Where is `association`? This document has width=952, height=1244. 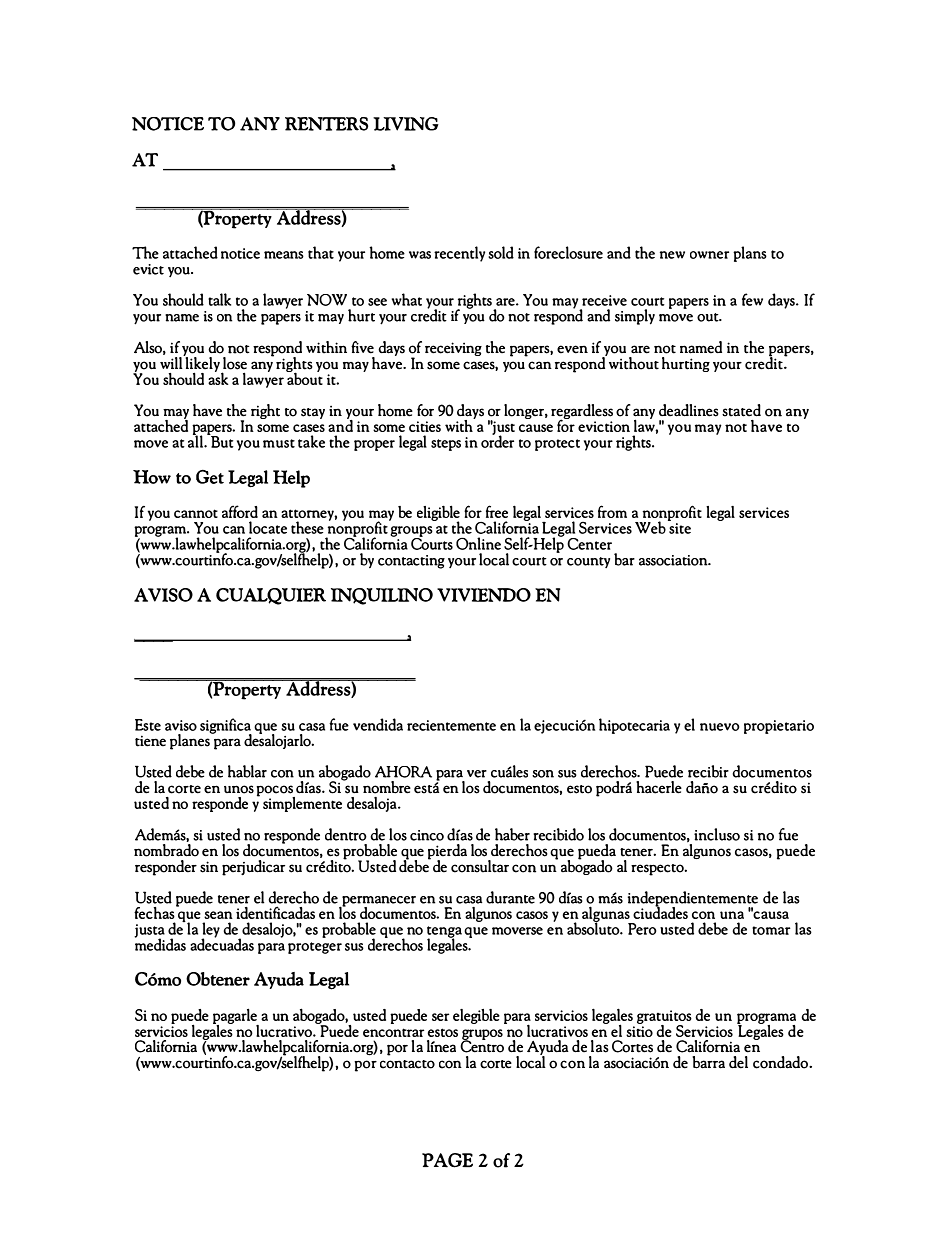 association is located at coordinates (674, 560).
